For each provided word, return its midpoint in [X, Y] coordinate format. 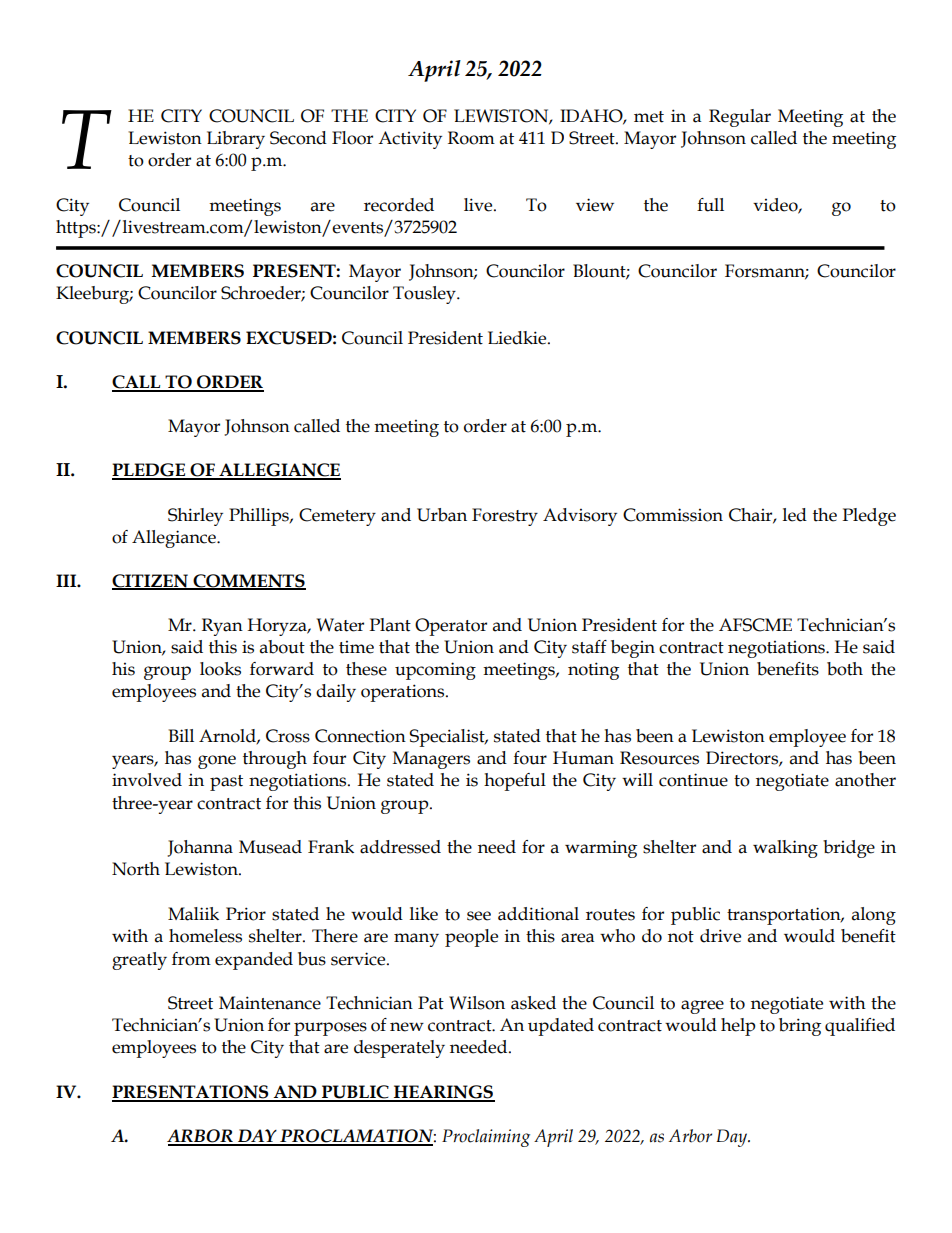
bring [800, 1027]
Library [236, 140]
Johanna [200, 848]
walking [785, 849]
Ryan [222, 627]
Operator [451, 627]
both [845, 669]
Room [471, 138]
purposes [330, 1029]
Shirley [195, 517]
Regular [740, 118]
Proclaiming [486, 1138]
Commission [673, 515]
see [479, 916]
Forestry [505, 517]
